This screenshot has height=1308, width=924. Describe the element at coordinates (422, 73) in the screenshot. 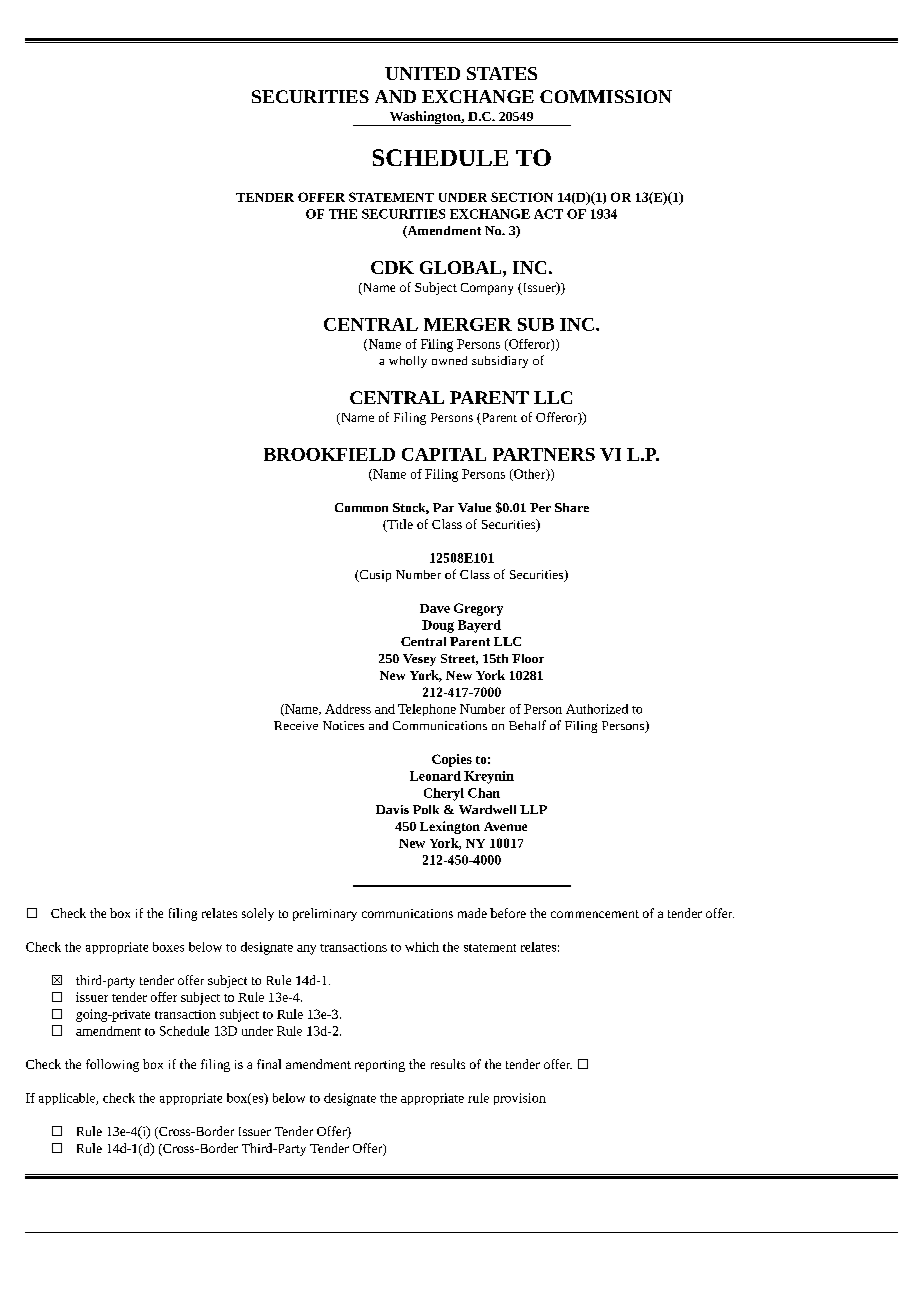

I see `UNITED` at that location.
